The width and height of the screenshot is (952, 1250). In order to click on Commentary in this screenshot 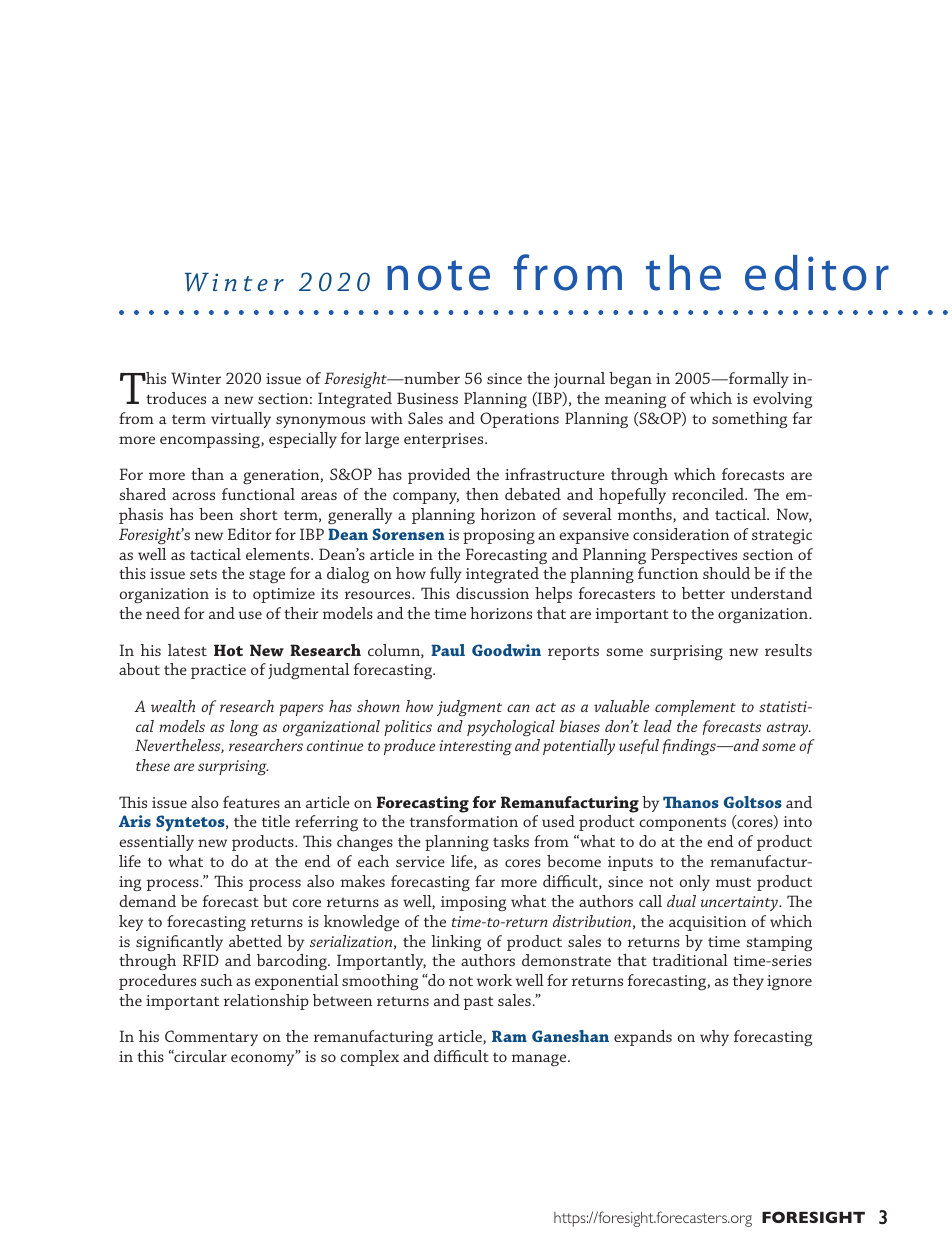, I will do `click(211, 1038)`.
